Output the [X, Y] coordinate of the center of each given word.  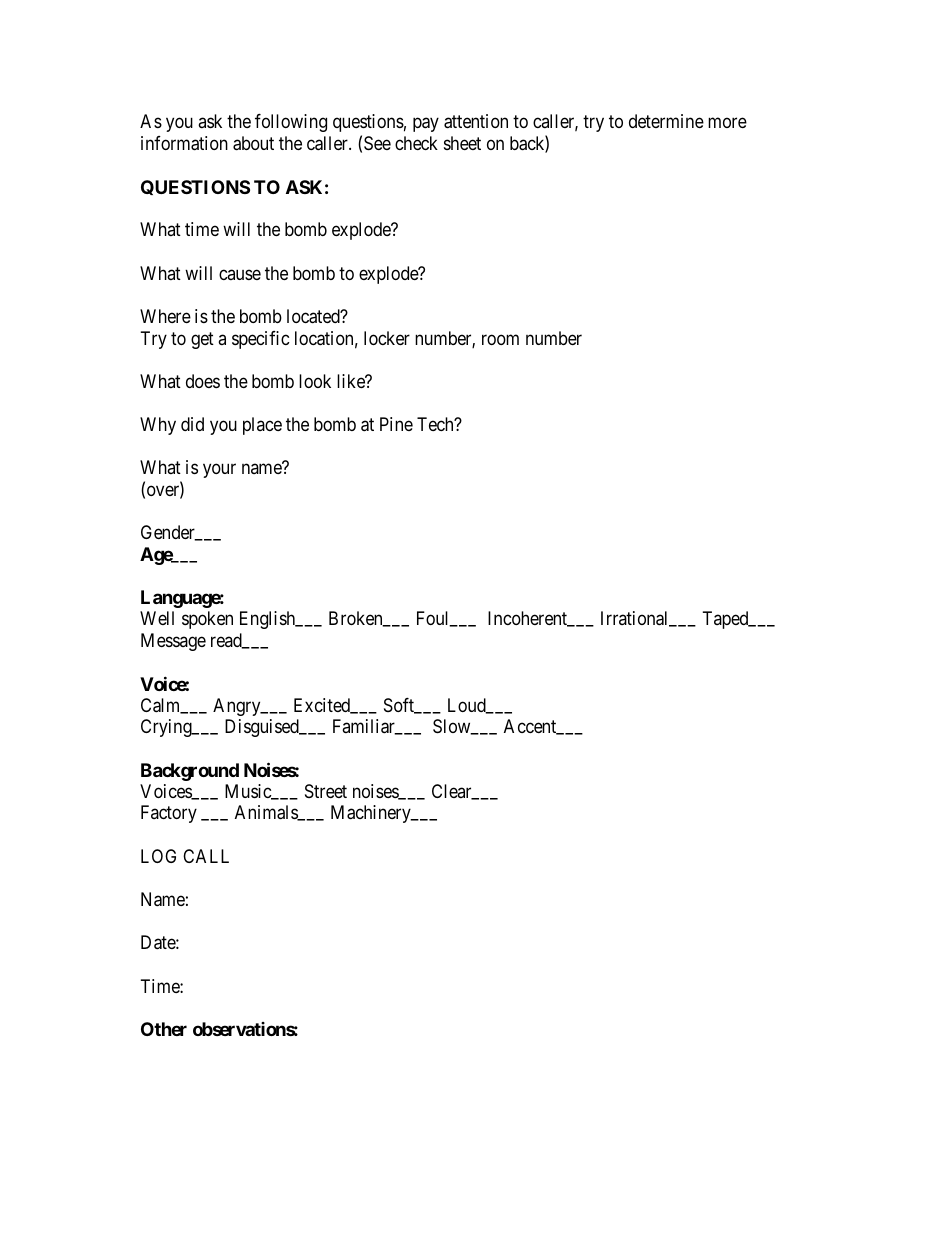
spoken [207, 620]
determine [666, 121]
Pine [396, 424]
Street [326, 791]
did [192, 424]
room [500, 339]
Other [164, 1029]
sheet [462, 143]
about [253, 143]
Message [173, 642]
